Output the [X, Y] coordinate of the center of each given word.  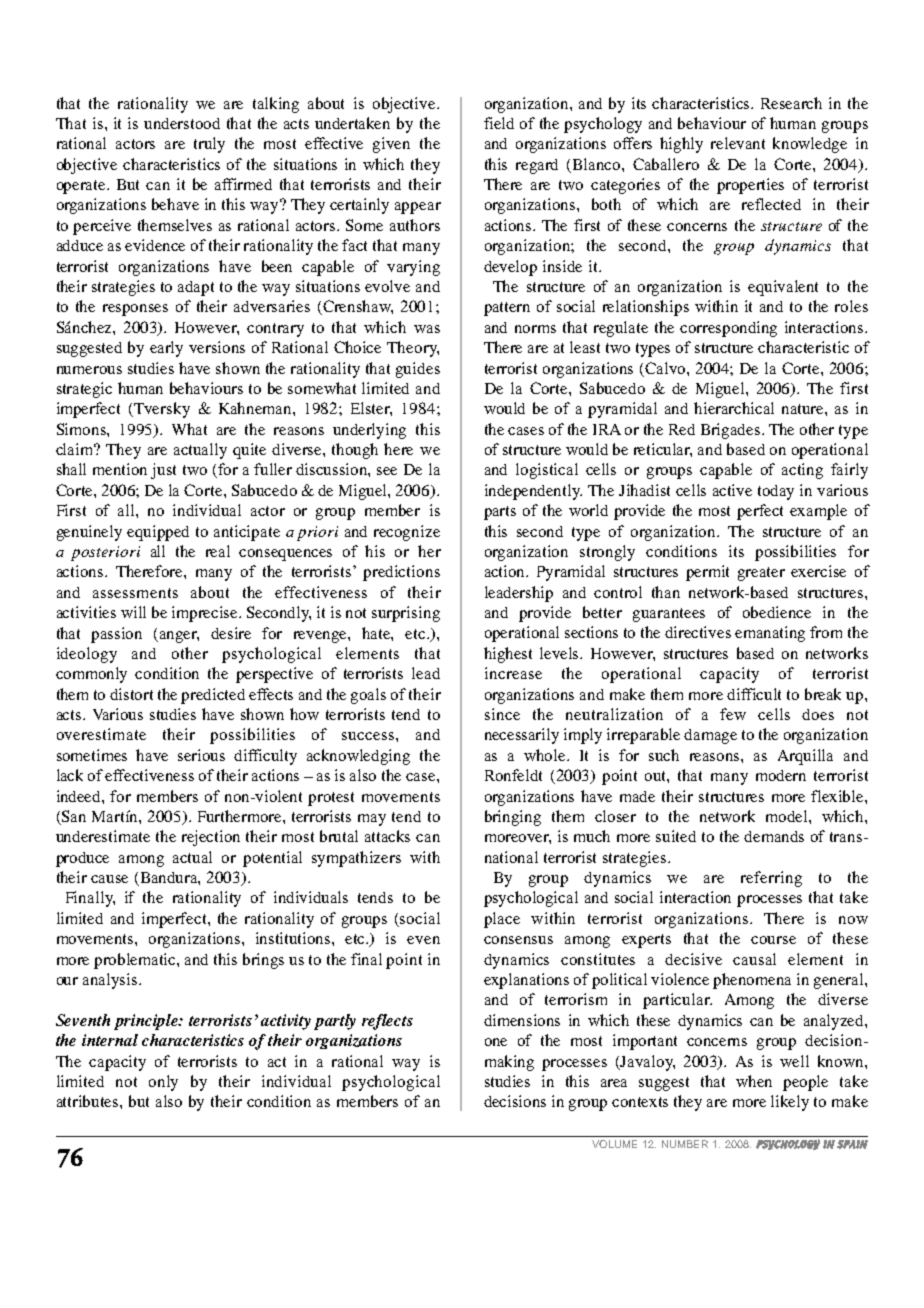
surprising [406, 614]
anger [179, 637]
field [499, 123]
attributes [89, 1101]
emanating [770, 634]
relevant [738, 143]
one [496, 1042]
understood [182, 123]
